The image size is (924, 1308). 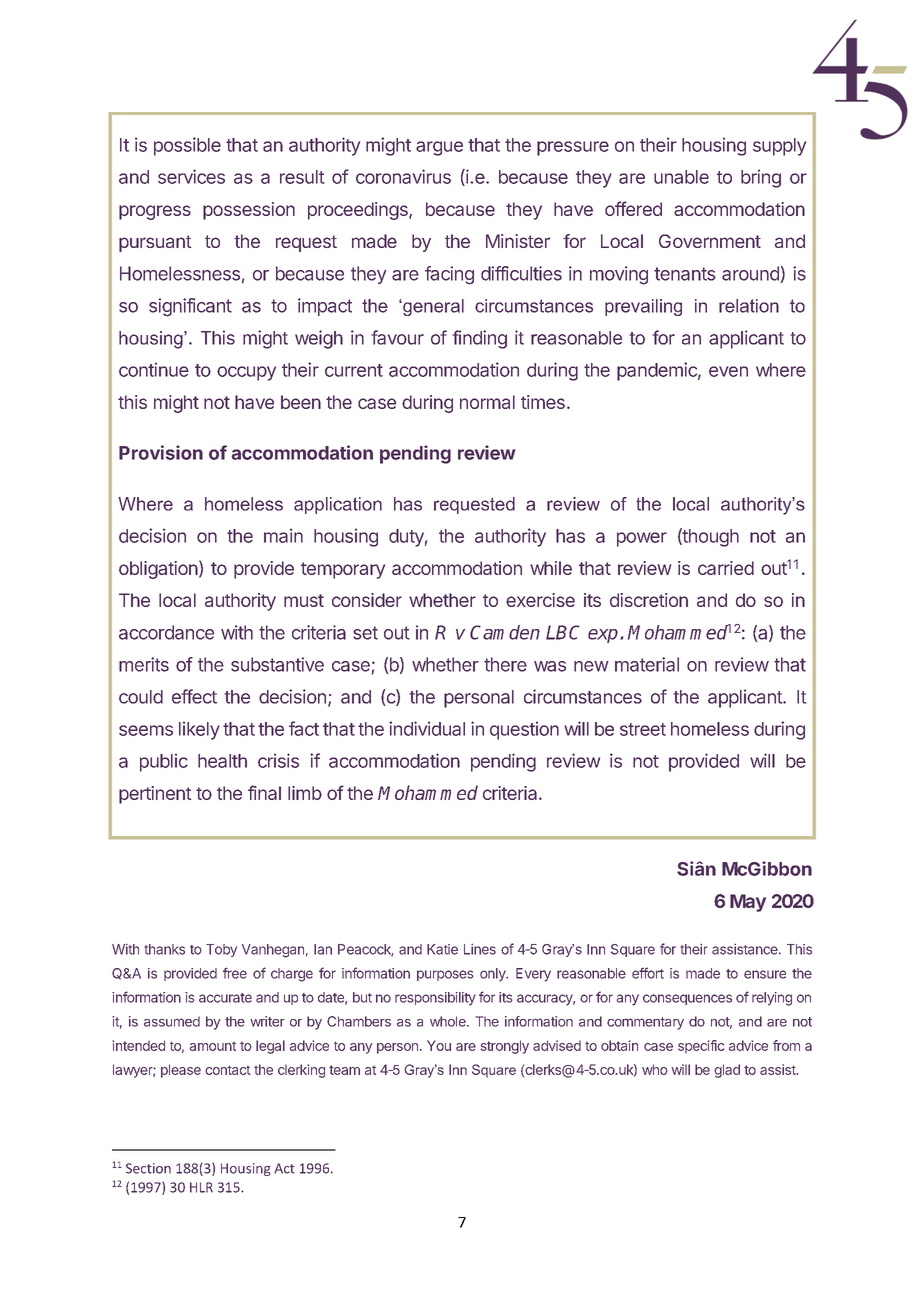 I want to click on there, so click(x=505, y=664).
